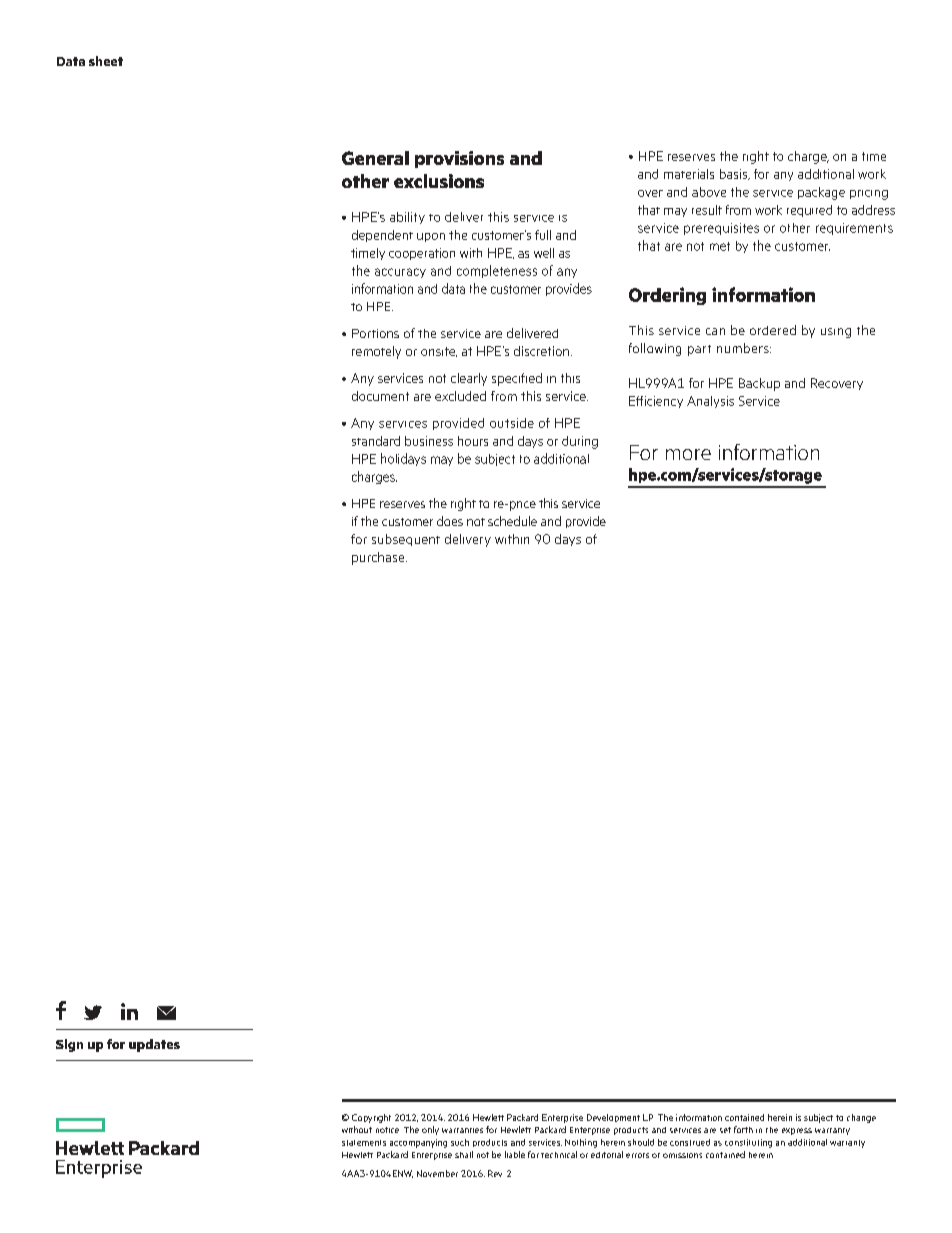 This screenshot has width=952, height=1233. What do you see at coordinates (797, 1131) in the screenshot?
I see `express` at bounding box center [797, 1131].
